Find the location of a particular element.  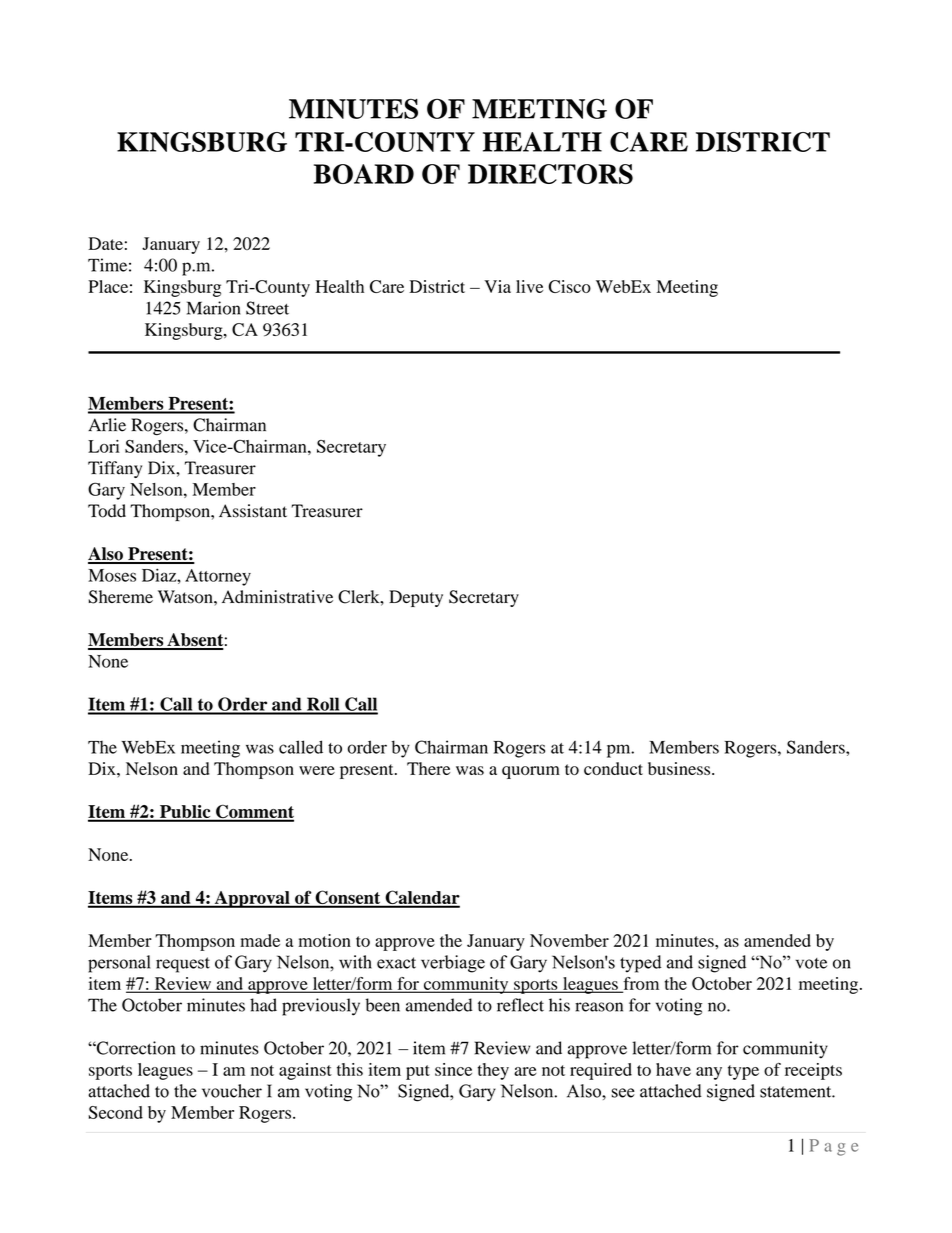

Cisco is located at coordinates (569, 286).
